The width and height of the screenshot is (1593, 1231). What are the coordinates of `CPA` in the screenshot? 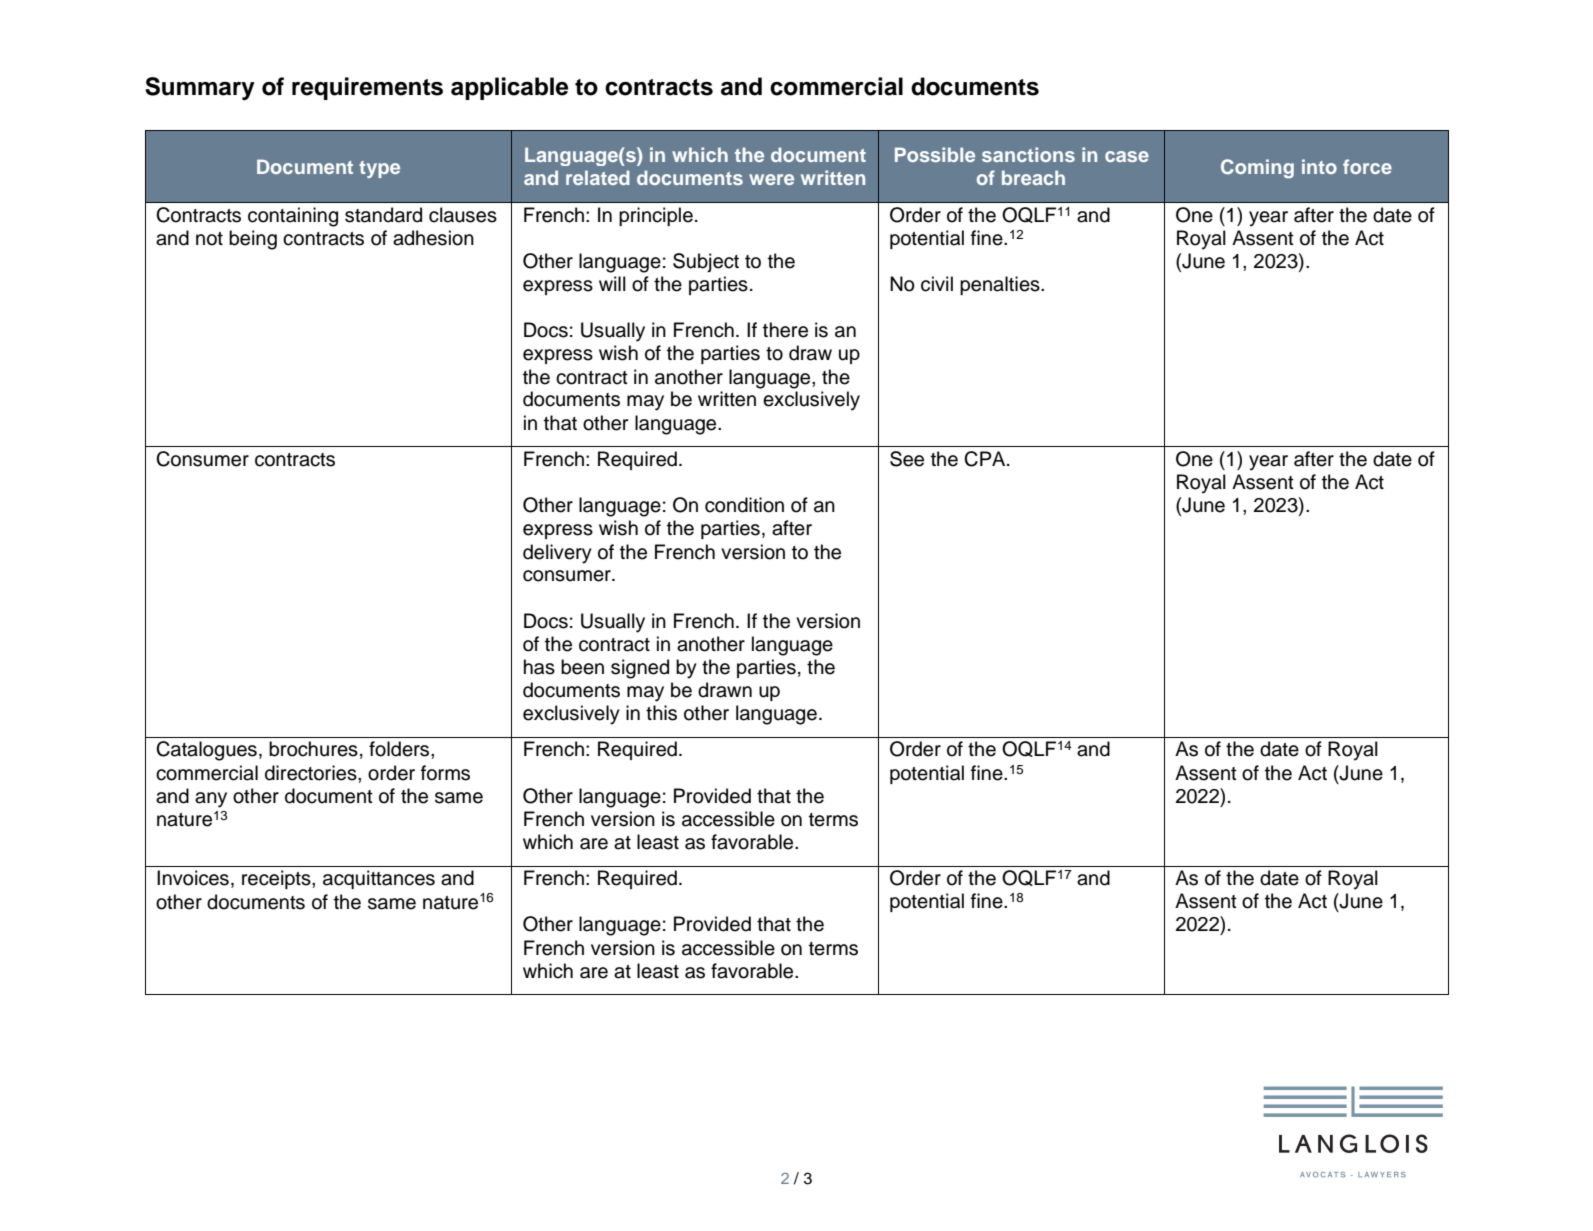 It's located at (986, 459).
